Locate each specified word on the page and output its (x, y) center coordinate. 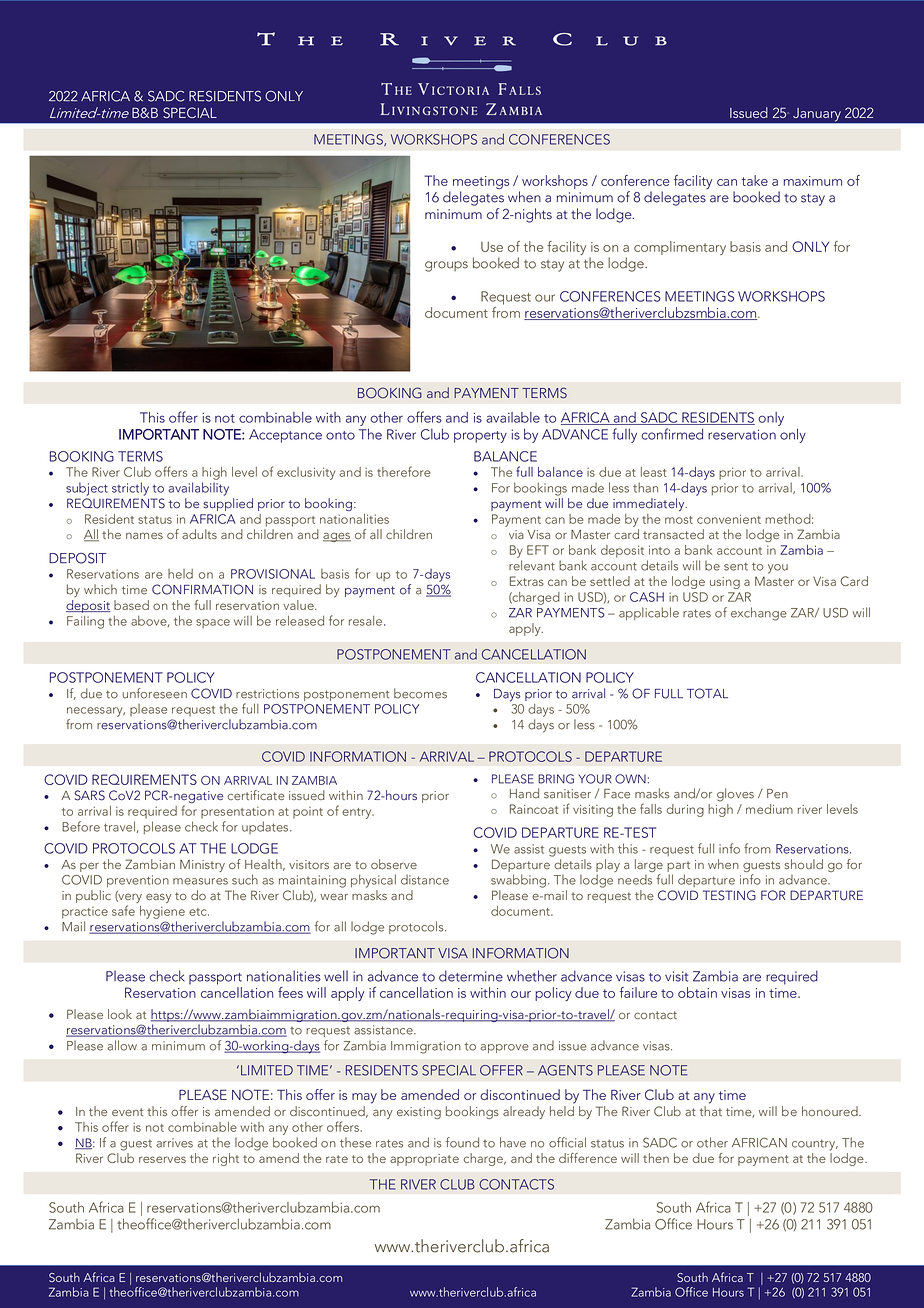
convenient (729, 519)
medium (769, 809)
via (516, 534)
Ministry (202, 866)
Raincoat (534, 809)
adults (199, 534)
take (754, 180)
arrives (174, 1143)
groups (446, 266)
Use (492, 247)
